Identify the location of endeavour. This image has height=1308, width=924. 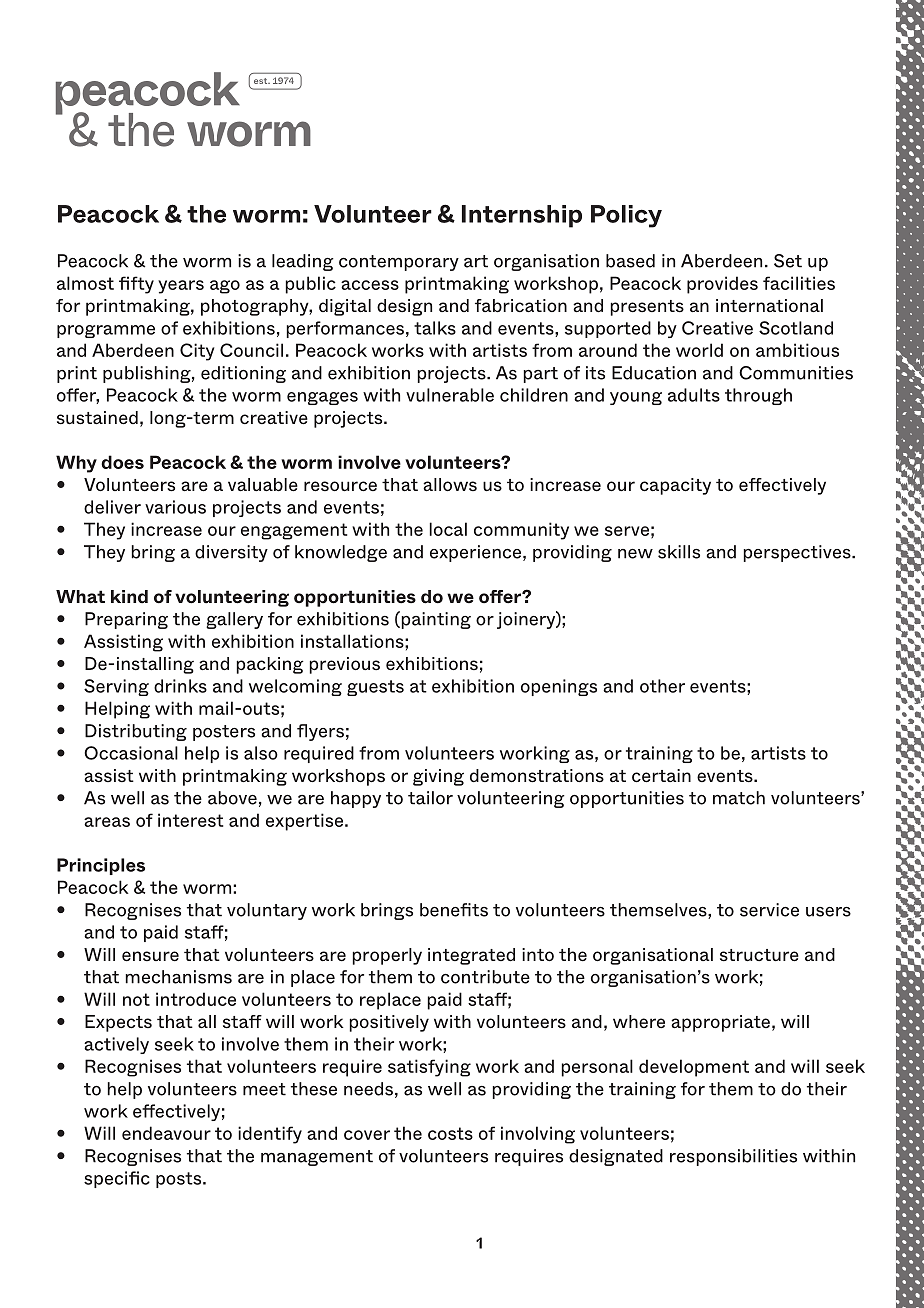
(166, 1133).
